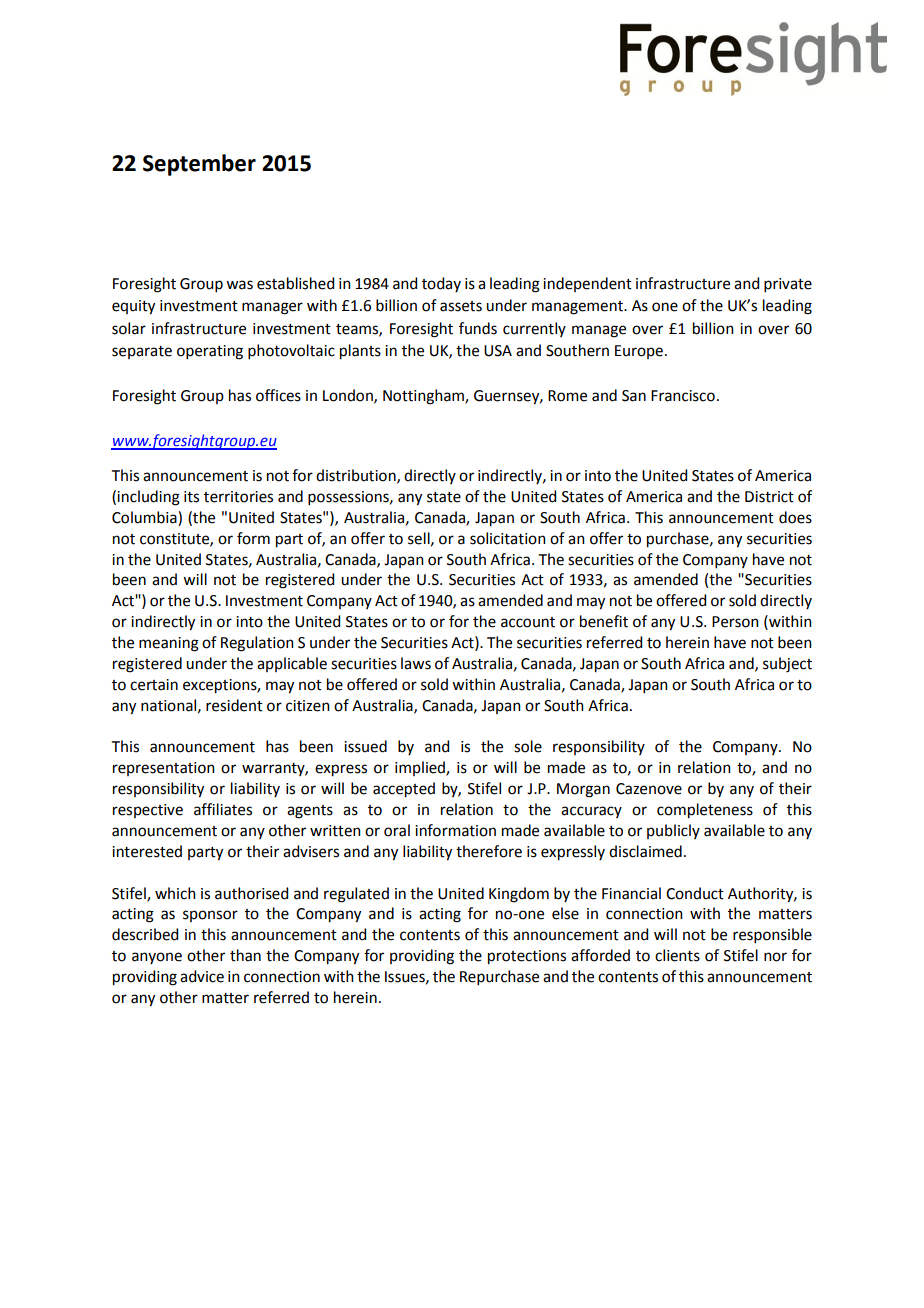 This screenshot has height=1308, width=924. What do you see at coordinates (527, 957) in the screenshot?
I see `protections` at bounding box center [527, 957].
